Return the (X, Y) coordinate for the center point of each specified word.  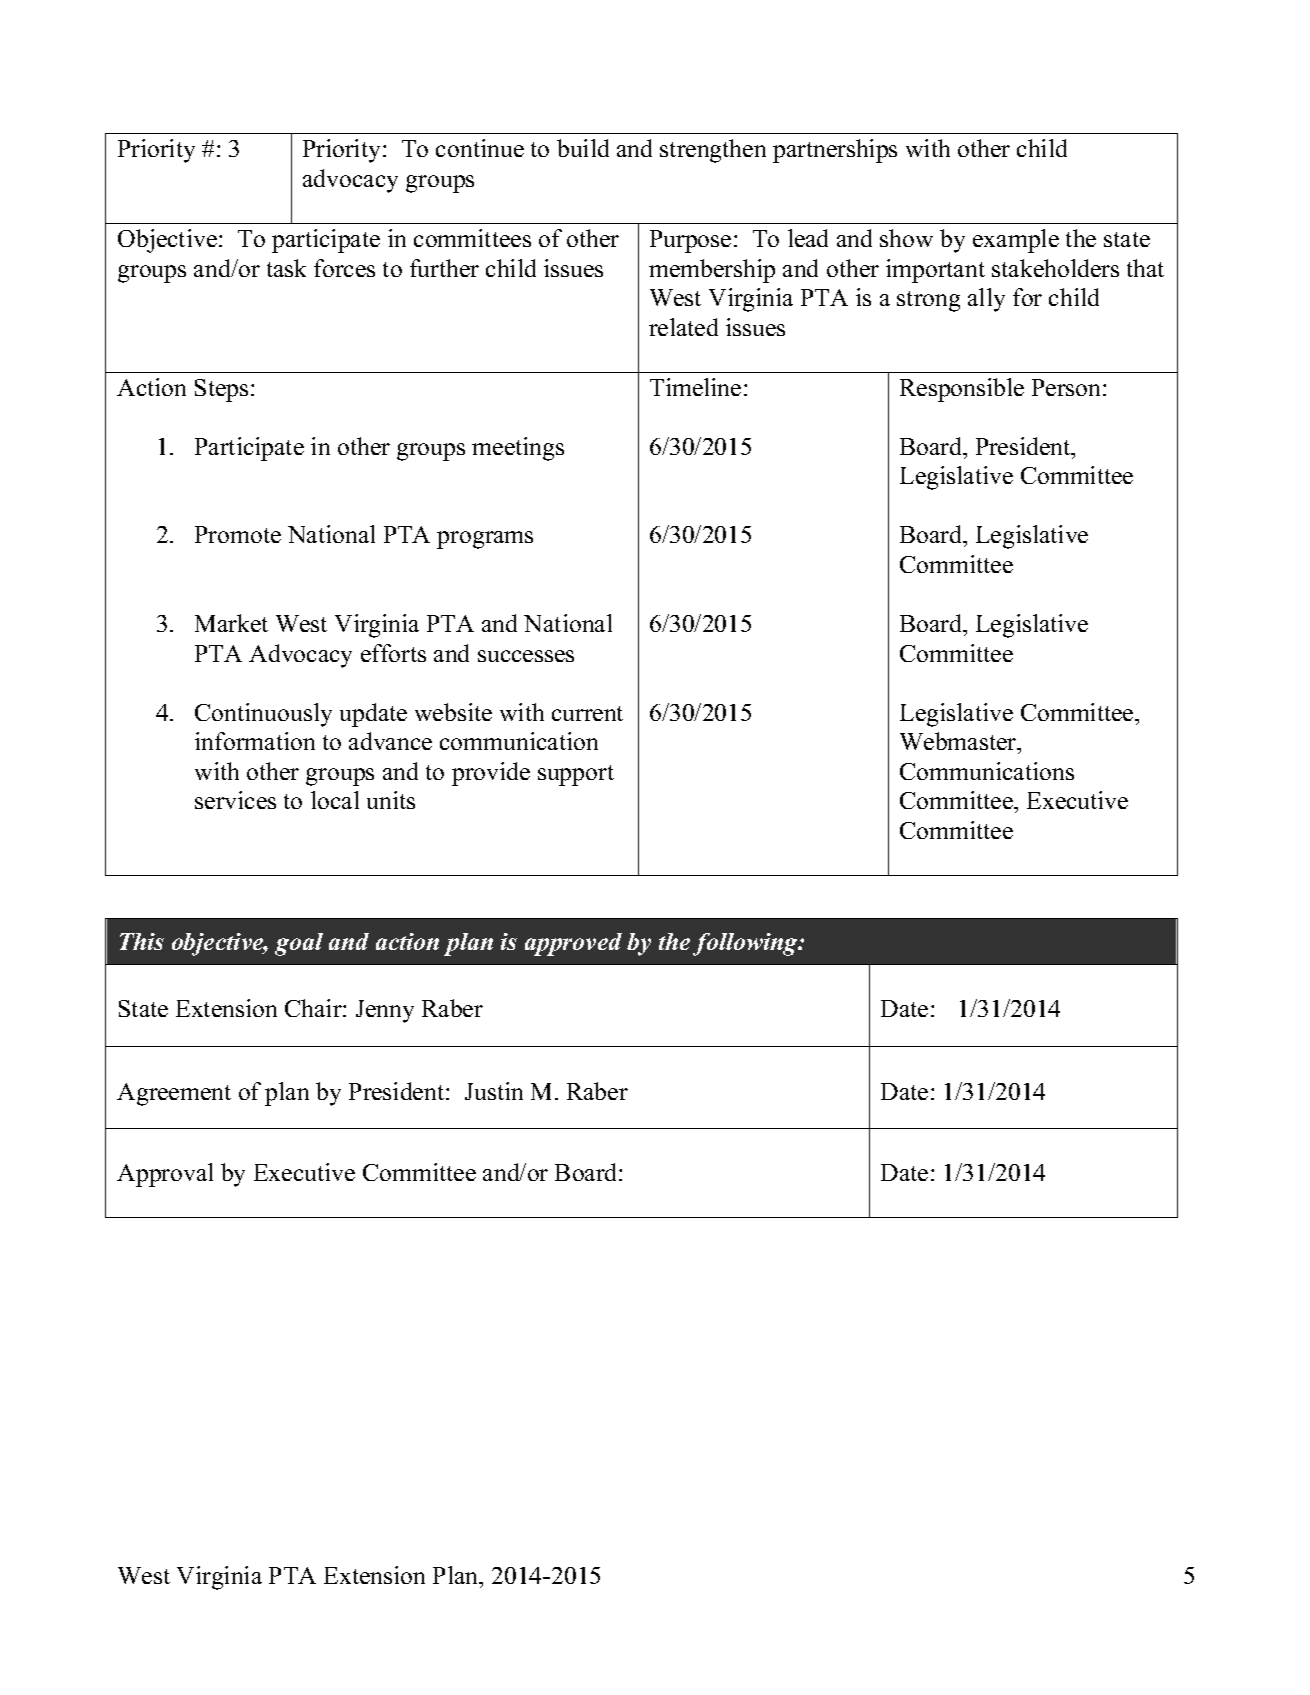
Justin (494, 1091)
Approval (165, 1175)
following (746, 944)
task (286, 268)
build (583, 148)
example (1016, 241)
